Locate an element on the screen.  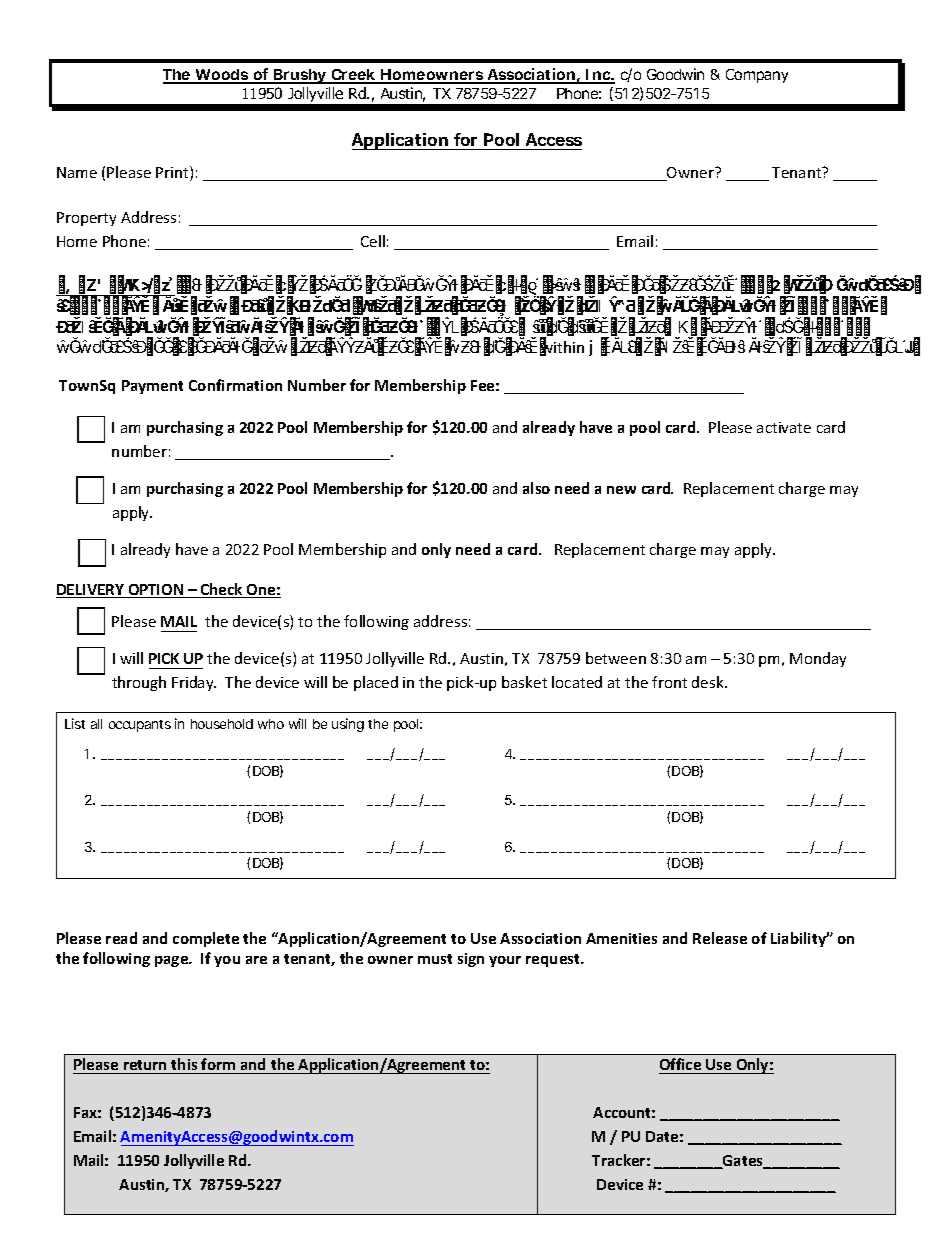
also is located at coordinates (536, 488).
